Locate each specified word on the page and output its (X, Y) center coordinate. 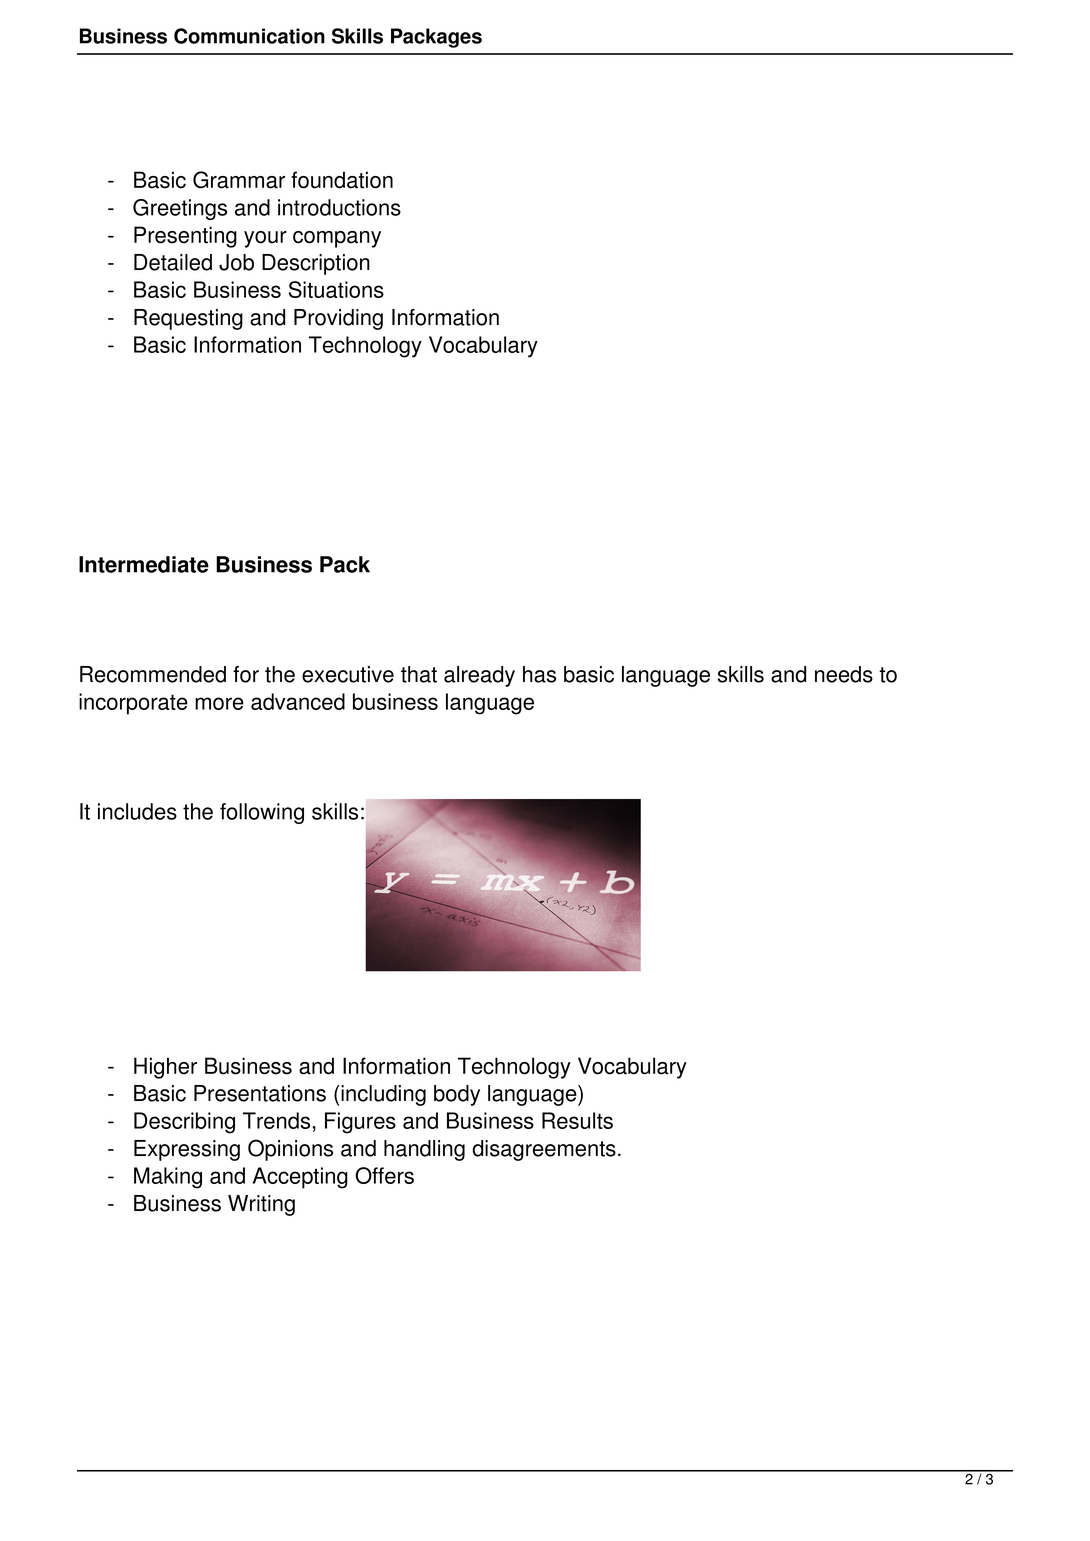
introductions (339, 207)
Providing (338, 319)
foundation (342, 180)
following (262, 813)
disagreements (544, 1150)
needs (844, 674)
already (479, 676)
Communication (249, 36)
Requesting (188, 319)
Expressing (187, 1150)
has (539, 674)
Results (577, 1120)
